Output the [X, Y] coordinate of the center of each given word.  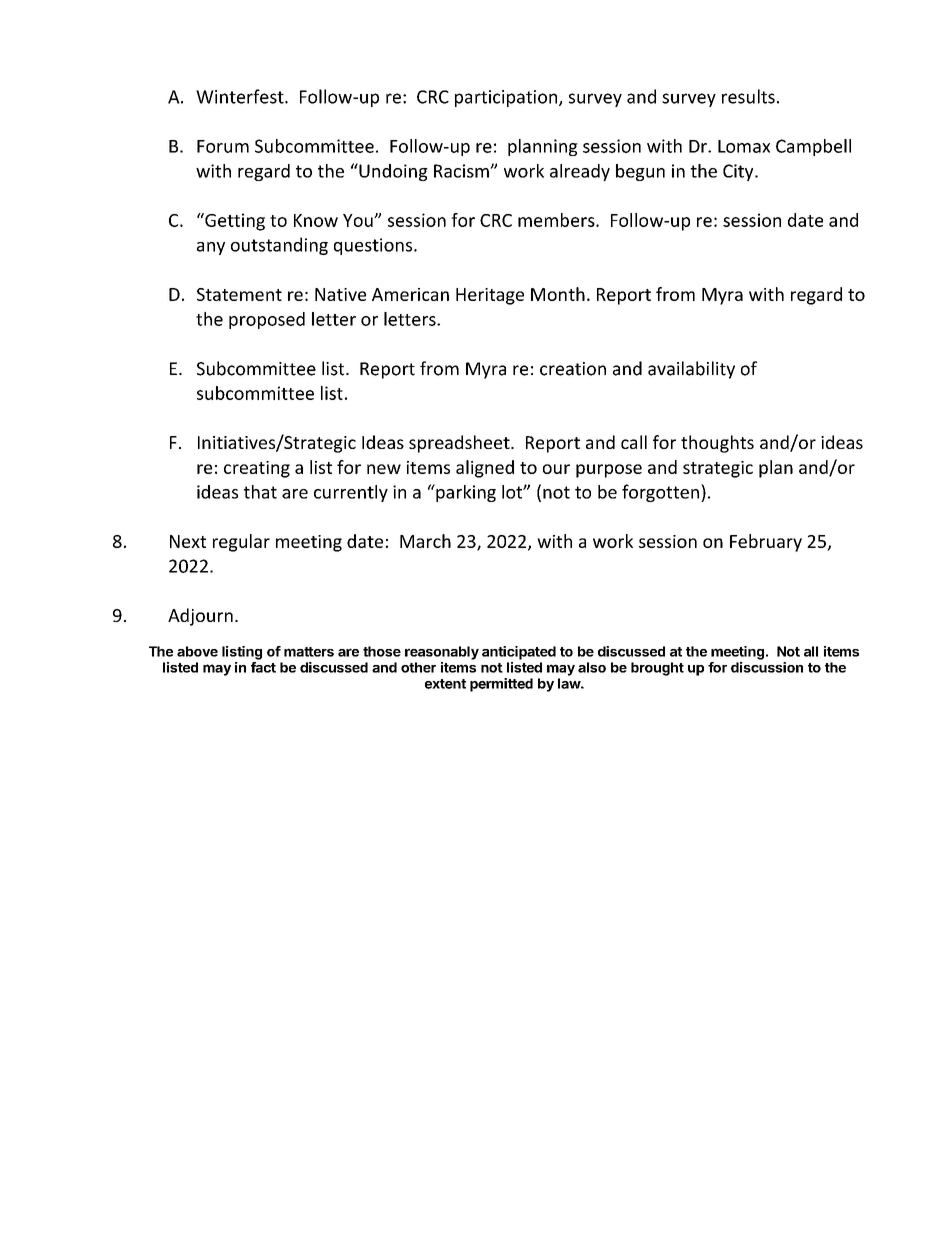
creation [573, 369]
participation [506, 98]
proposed [267, 320]
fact [263, 667]
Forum [223, 146]
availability [691, 370]
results [748, 96]
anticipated [519, 653]
